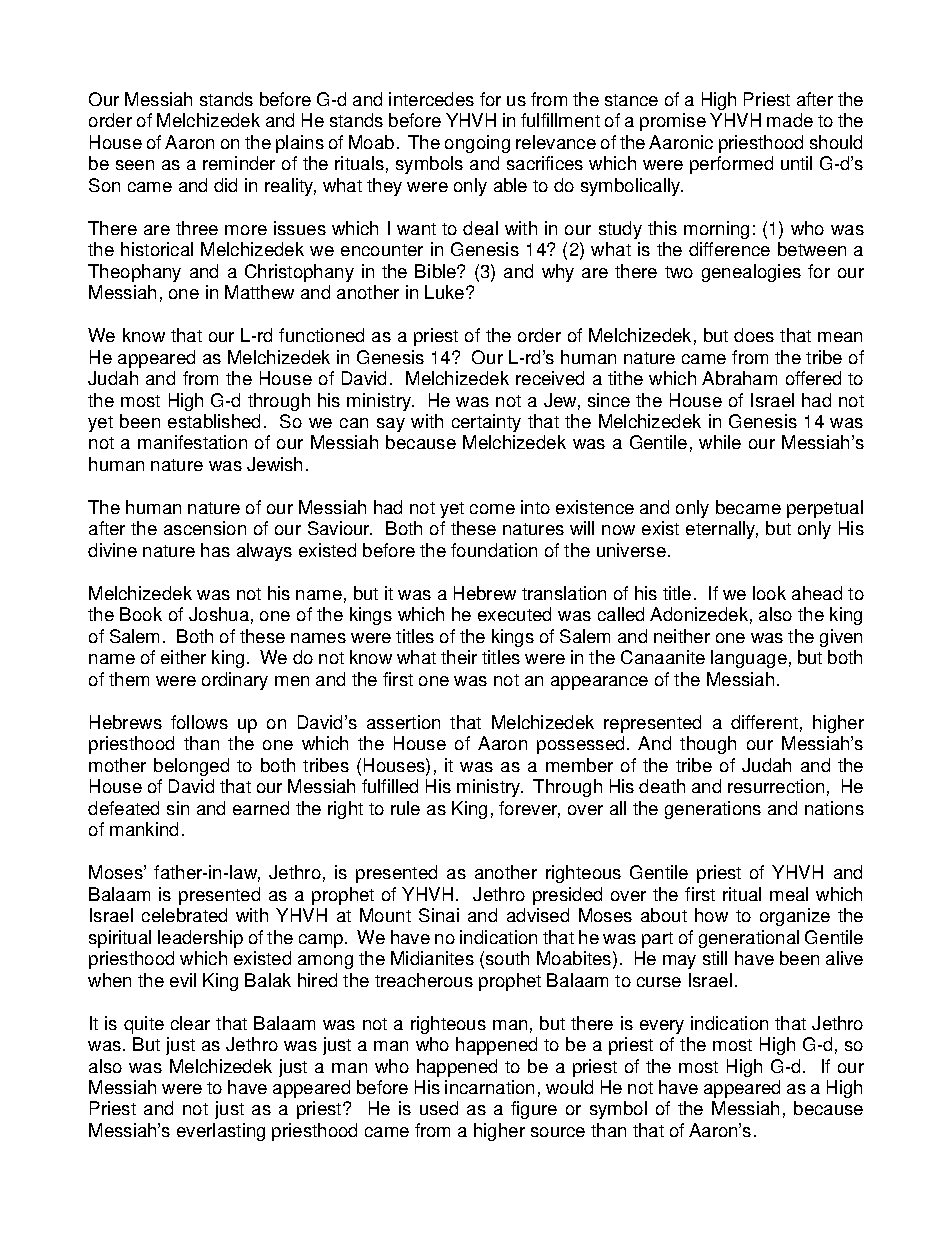 Image resolution: width=952 pixels, height=1233 pixels. I want to click on look, so click(769, 593).
